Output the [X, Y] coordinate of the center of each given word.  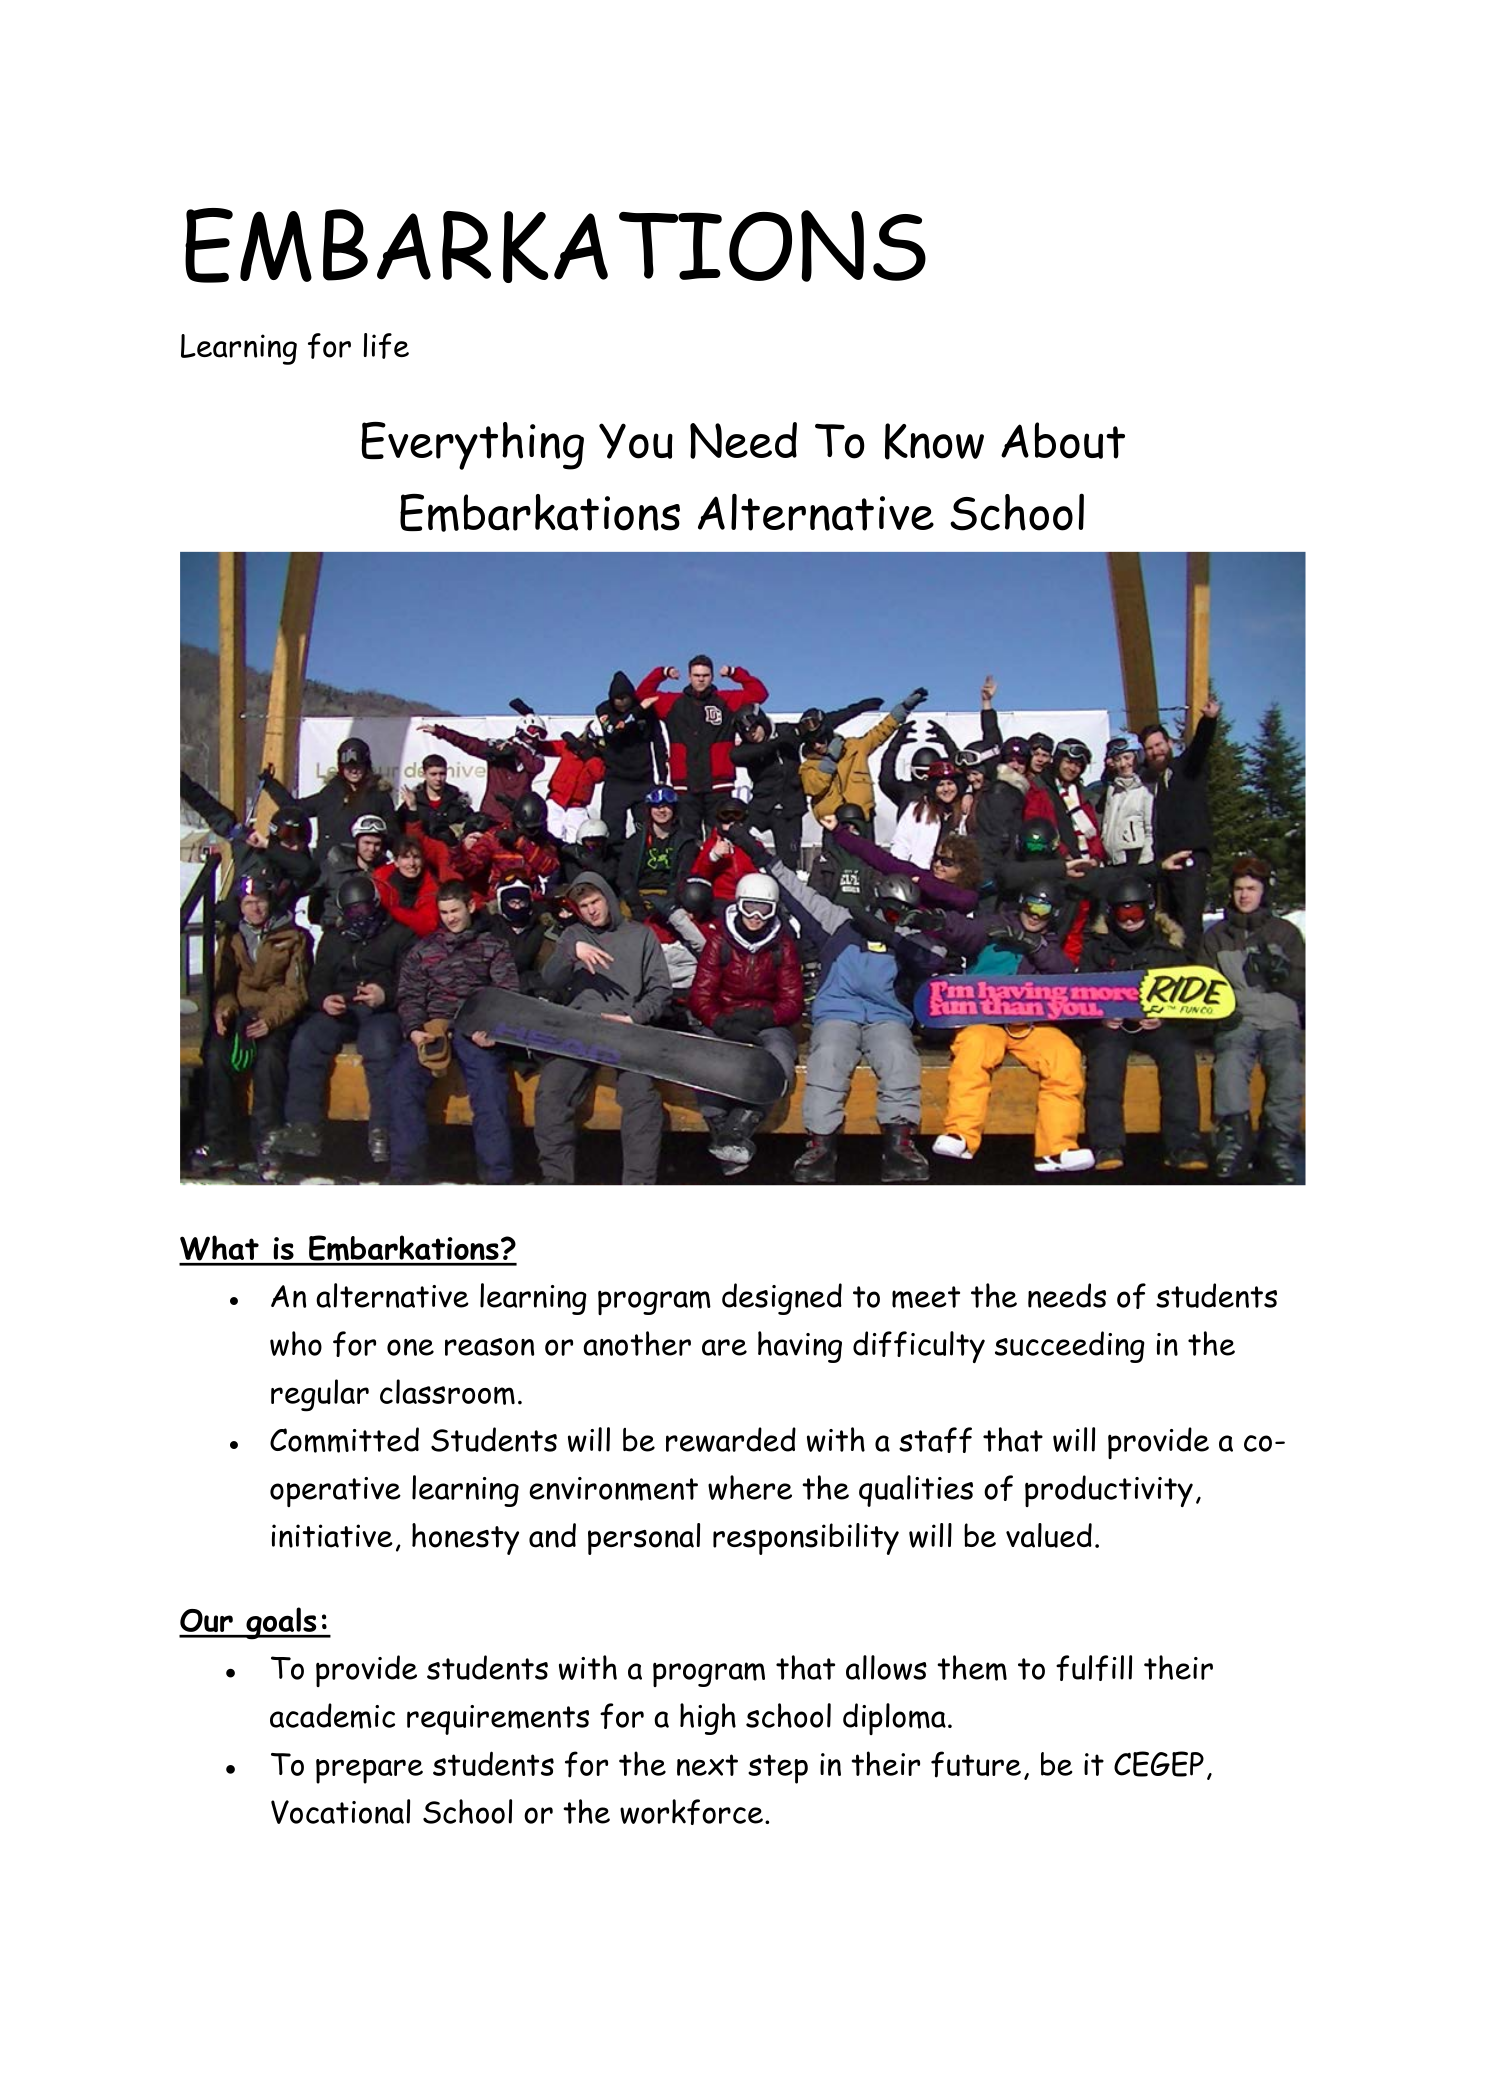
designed [782, 1299]
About [1063, 440]
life [386, 346]
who [296, 1343]
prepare [369, 1771]
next [707, 1765]
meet [926, 1297]
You [636, 441]
